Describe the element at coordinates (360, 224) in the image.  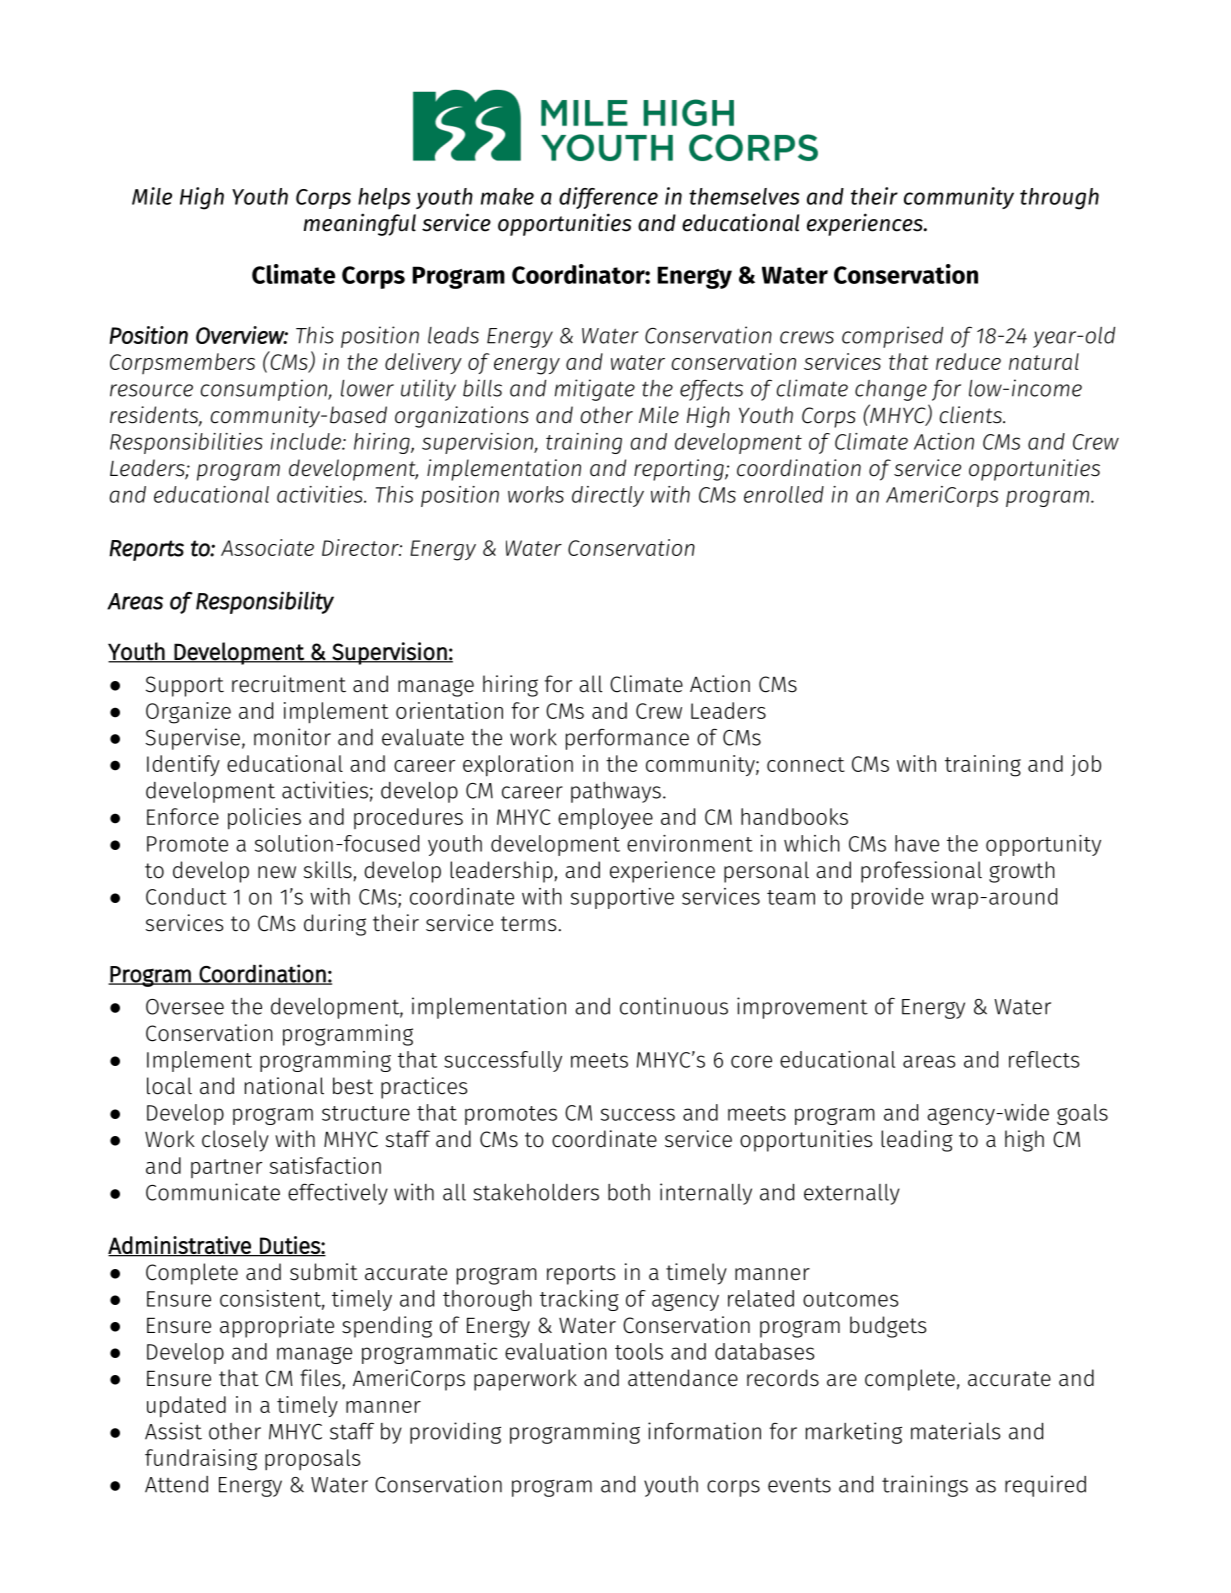
I see `meaningful` at that location.
